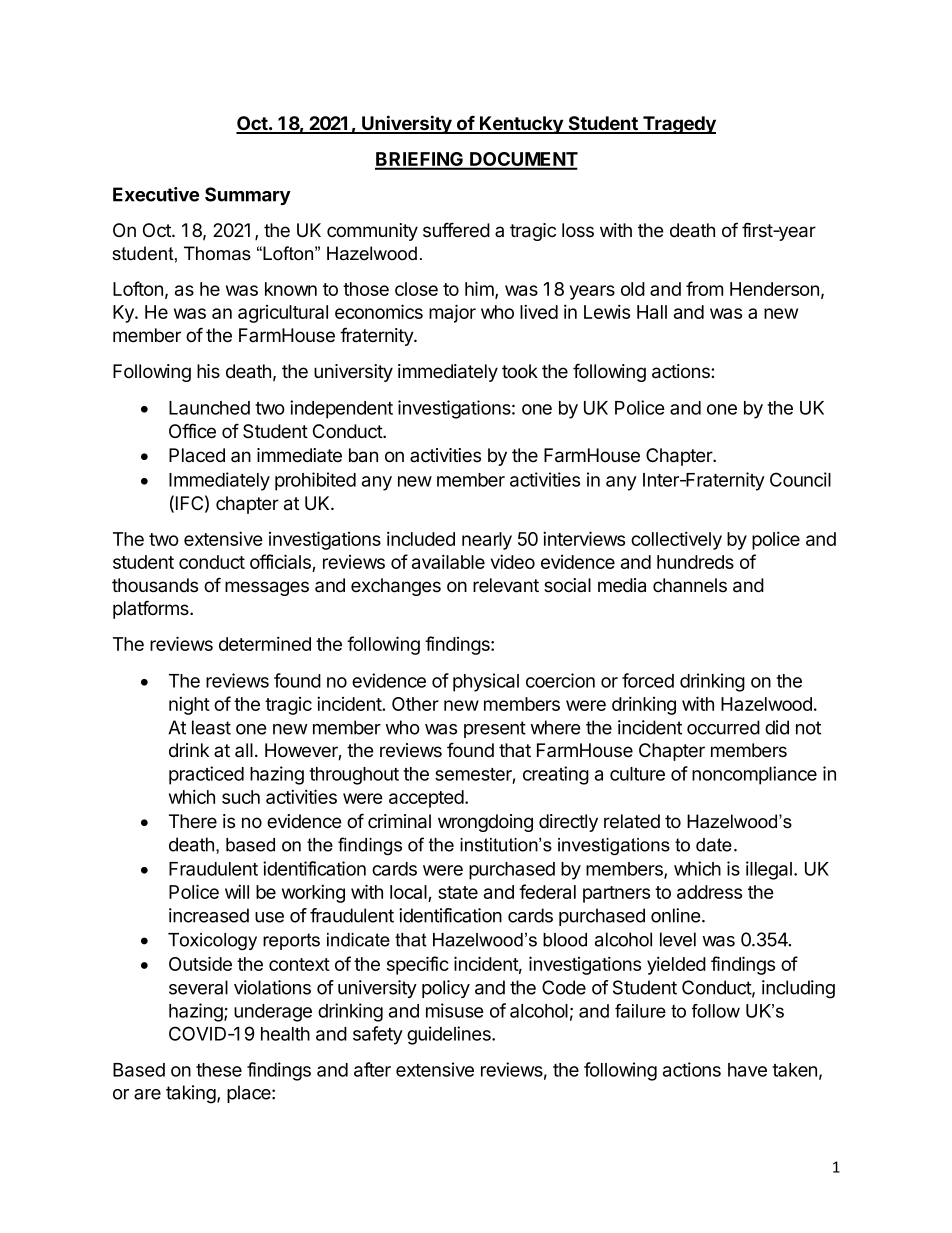  Describe the element at coordinates (248, 196) in the image. I see `Summary` at that location.
